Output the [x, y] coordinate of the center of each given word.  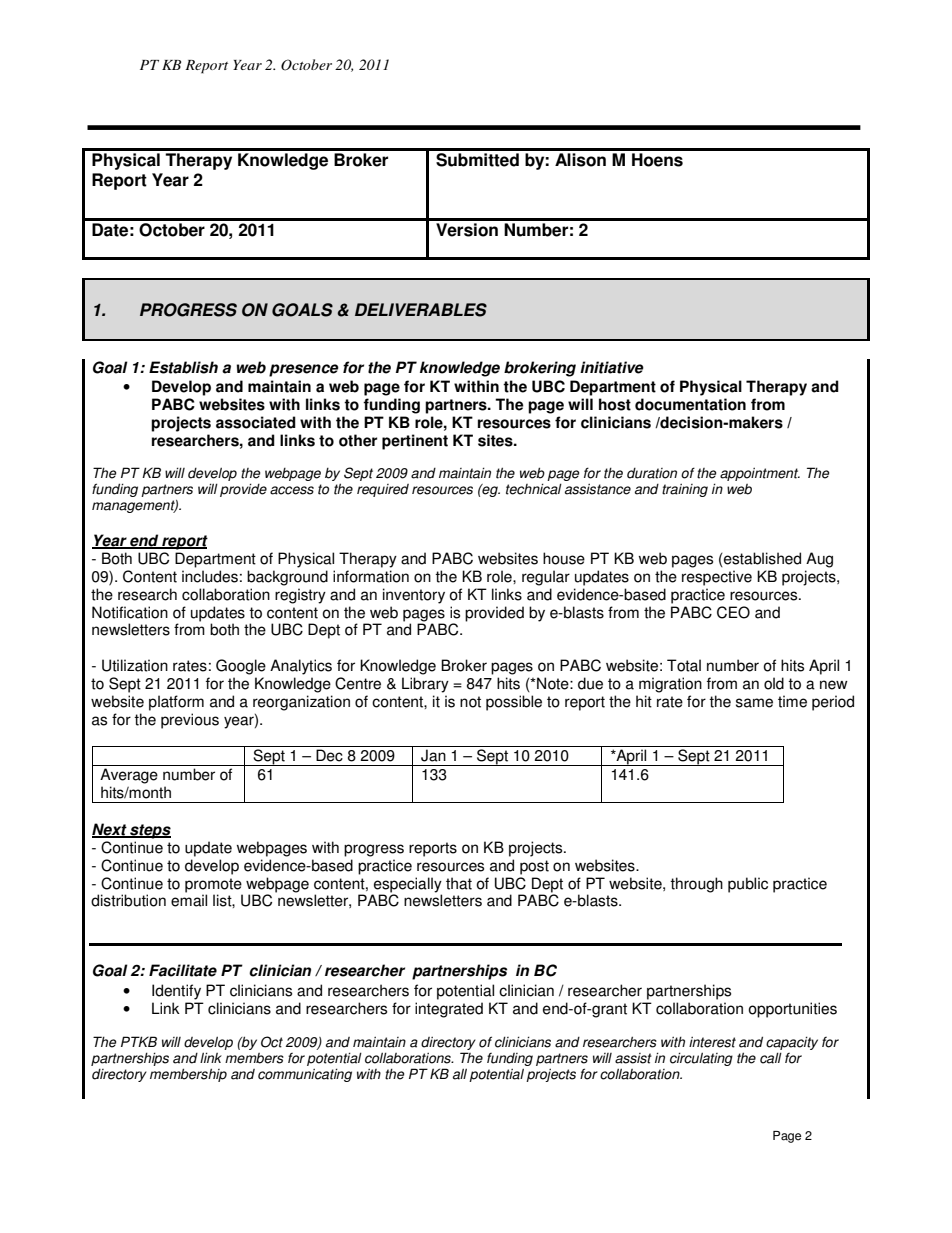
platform [176, 703]
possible [514, 703]
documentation [690, 404]
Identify [176, 992]
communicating [305, 1075]
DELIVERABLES [421, 310]
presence [304, 370]
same [754, 703]
